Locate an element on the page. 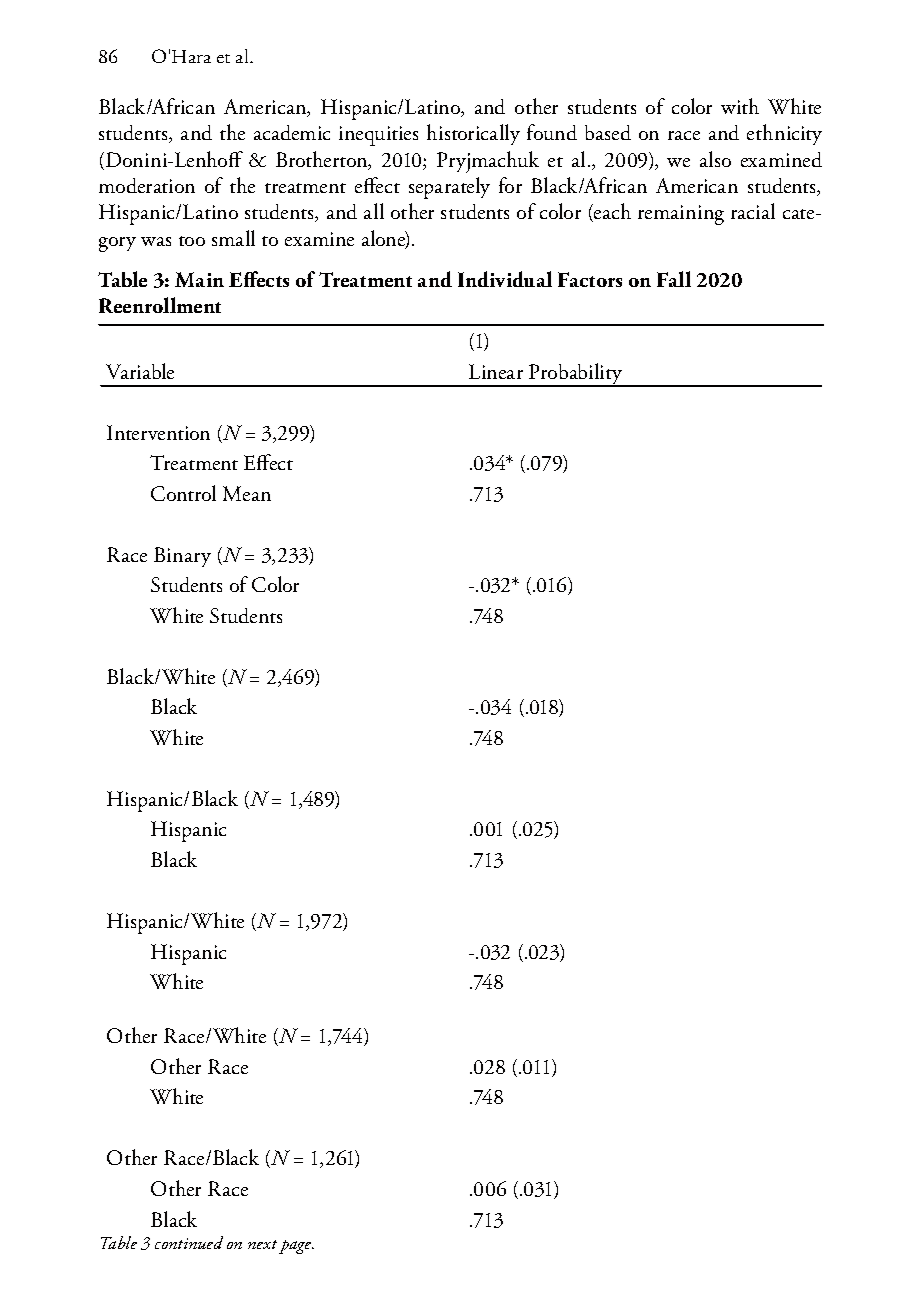 The width and height of the image is (921, 1316). academic is located at coordinates (292, 132).
